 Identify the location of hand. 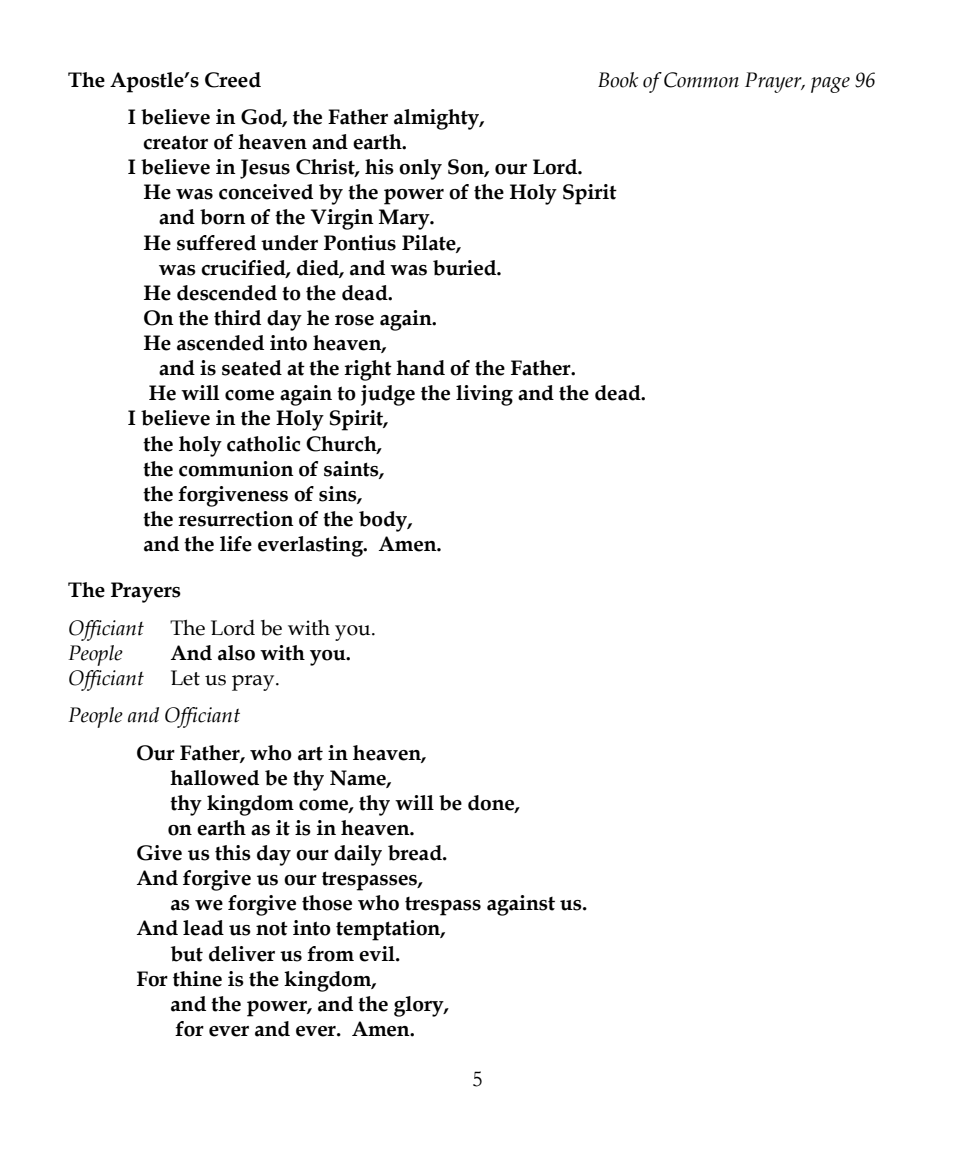
(420, 368).
